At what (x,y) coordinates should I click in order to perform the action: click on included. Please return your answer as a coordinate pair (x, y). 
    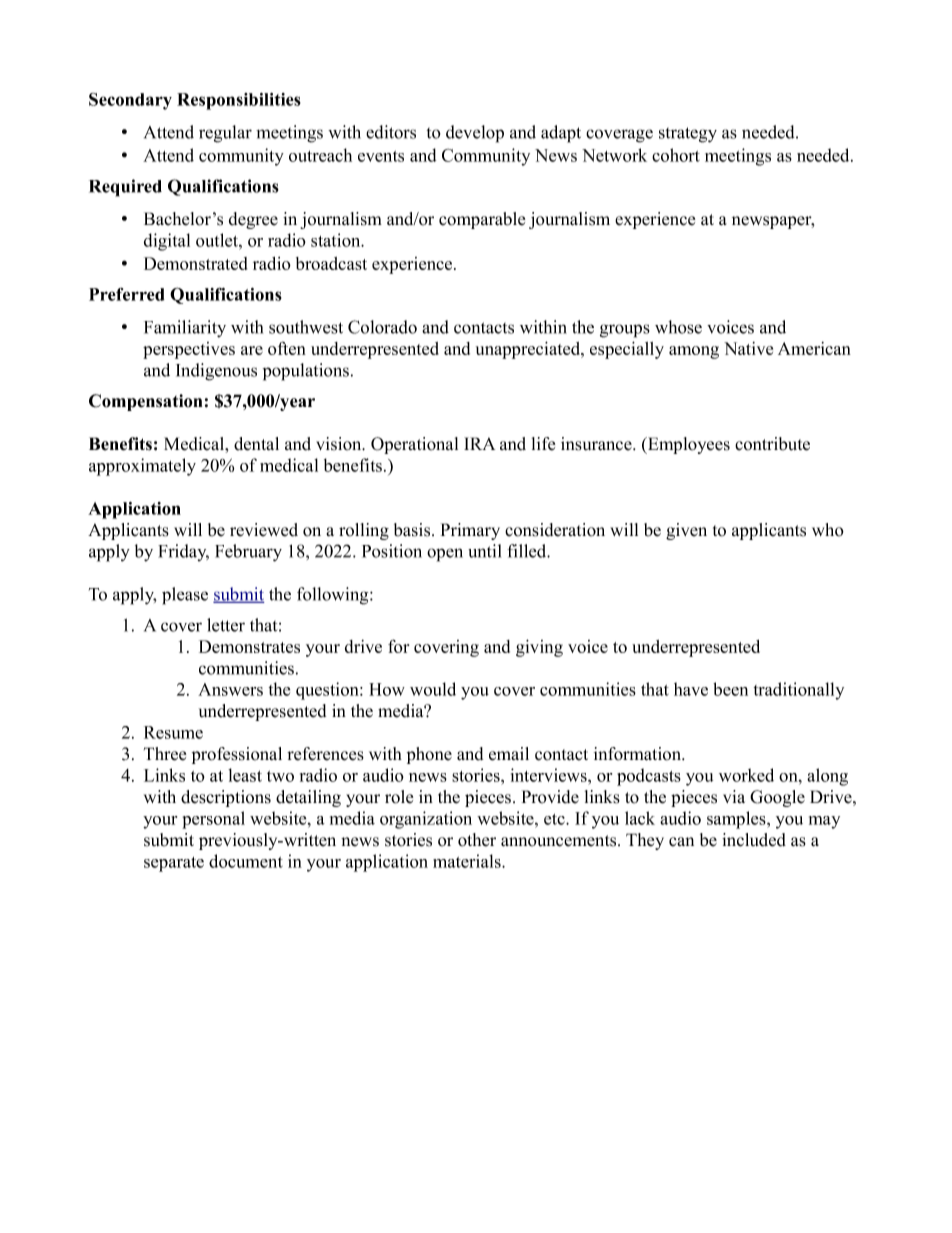
    Looking at the image, I should click on (754, 840).
